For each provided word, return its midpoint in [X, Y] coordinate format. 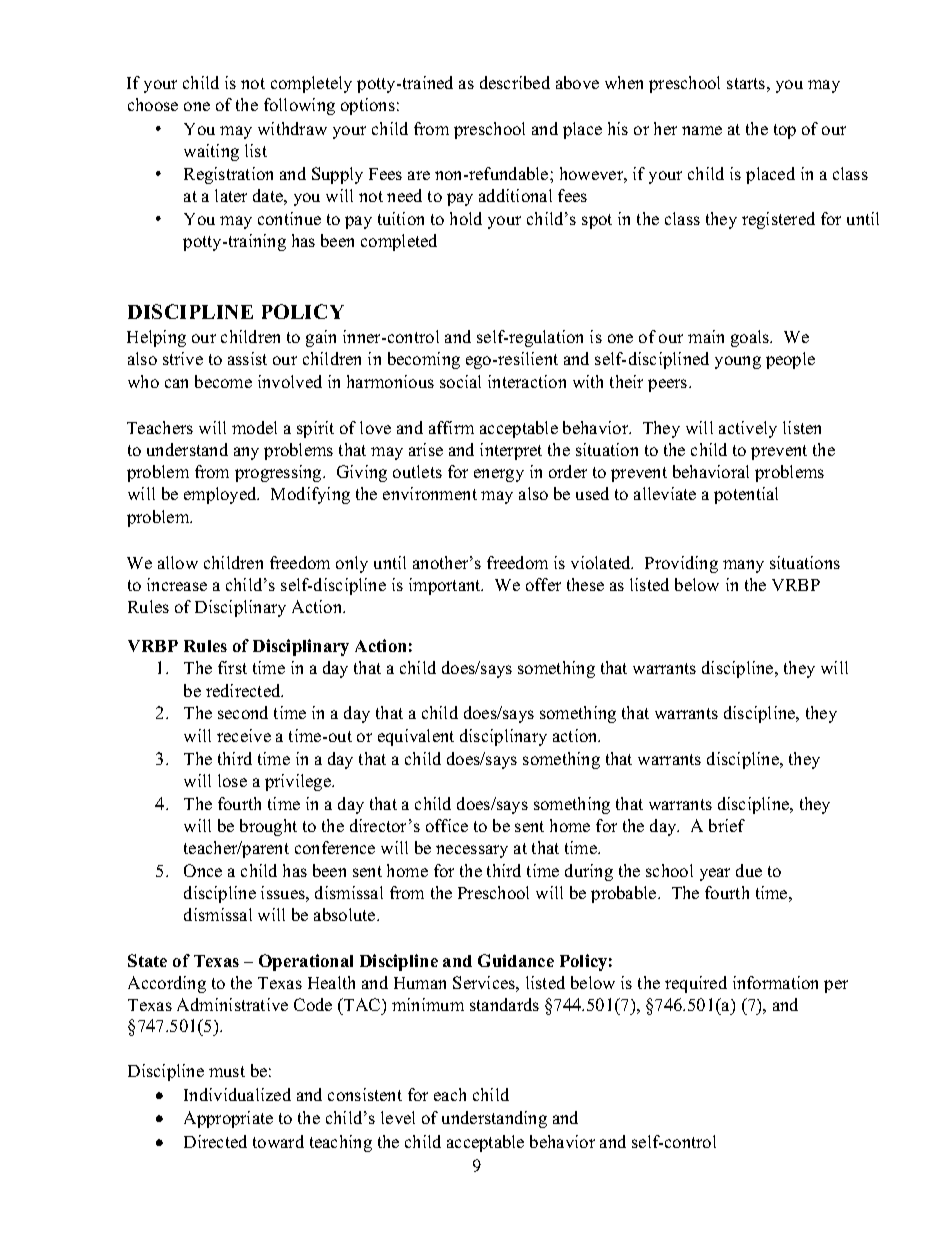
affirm [451, 427]
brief [727, 825]
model [254, 427]
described [515, 82]
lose [232, 780]
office [447, 825]
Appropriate [228, 1119]
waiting [211, 152]
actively [748, 429]
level [398, 1117]
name [702, 130]
